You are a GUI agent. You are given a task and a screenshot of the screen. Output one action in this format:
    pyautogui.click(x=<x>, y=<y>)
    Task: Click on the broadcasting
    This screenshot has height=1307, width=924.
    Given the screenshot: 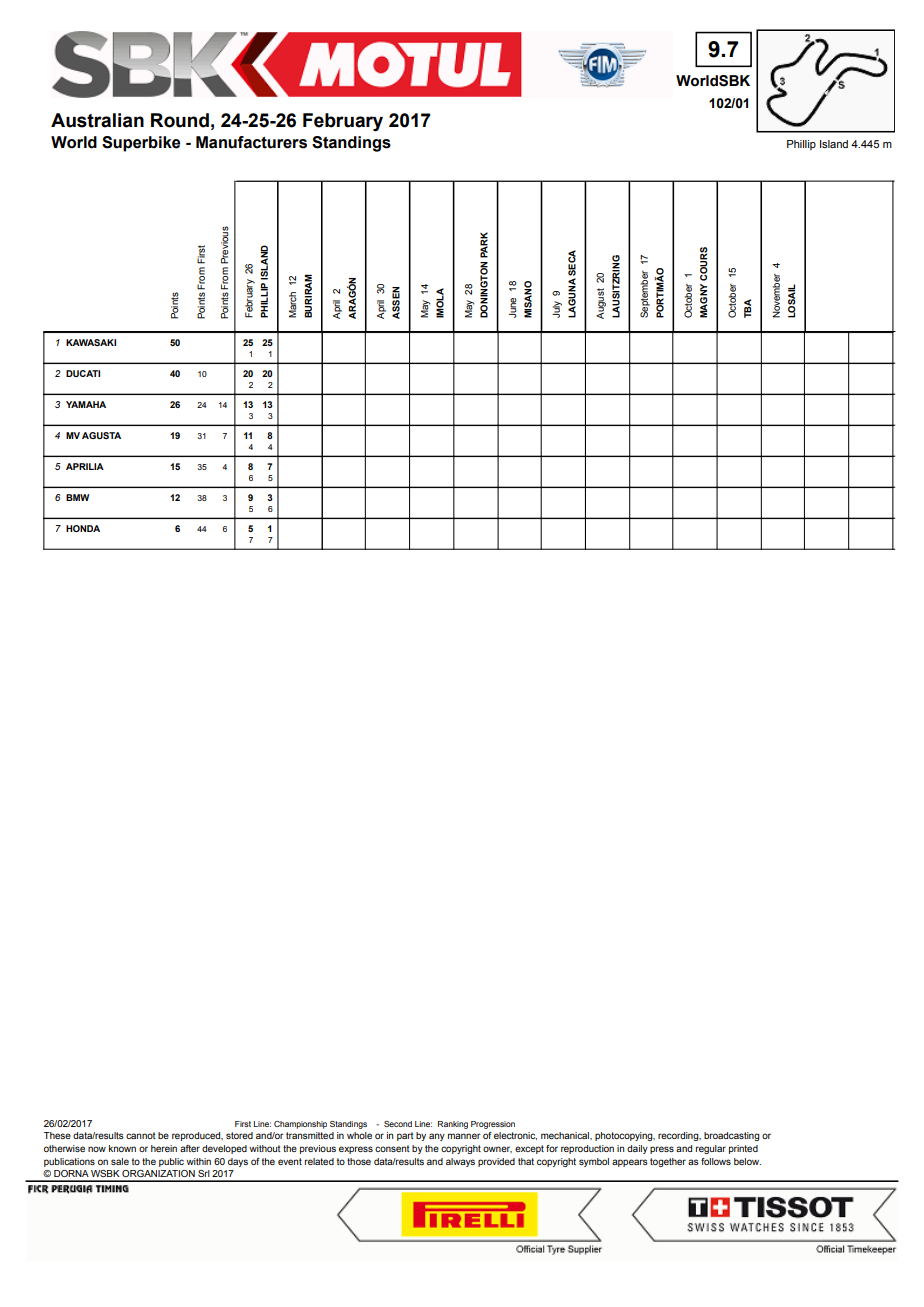 What is the action you would take?
    pyautogui.click(x=732, y=1136)
